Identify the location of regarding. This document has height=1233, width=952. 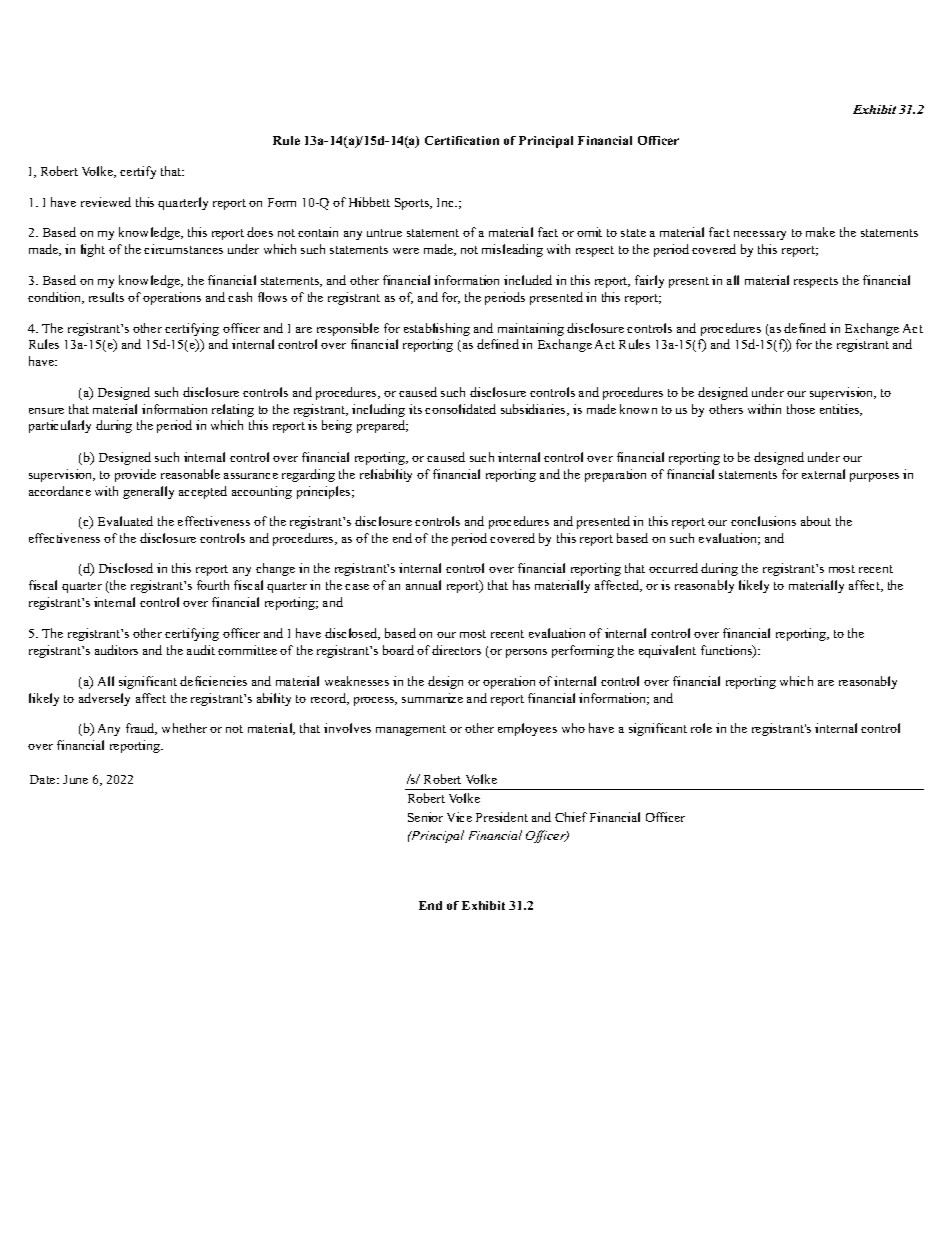
(308, 475).
